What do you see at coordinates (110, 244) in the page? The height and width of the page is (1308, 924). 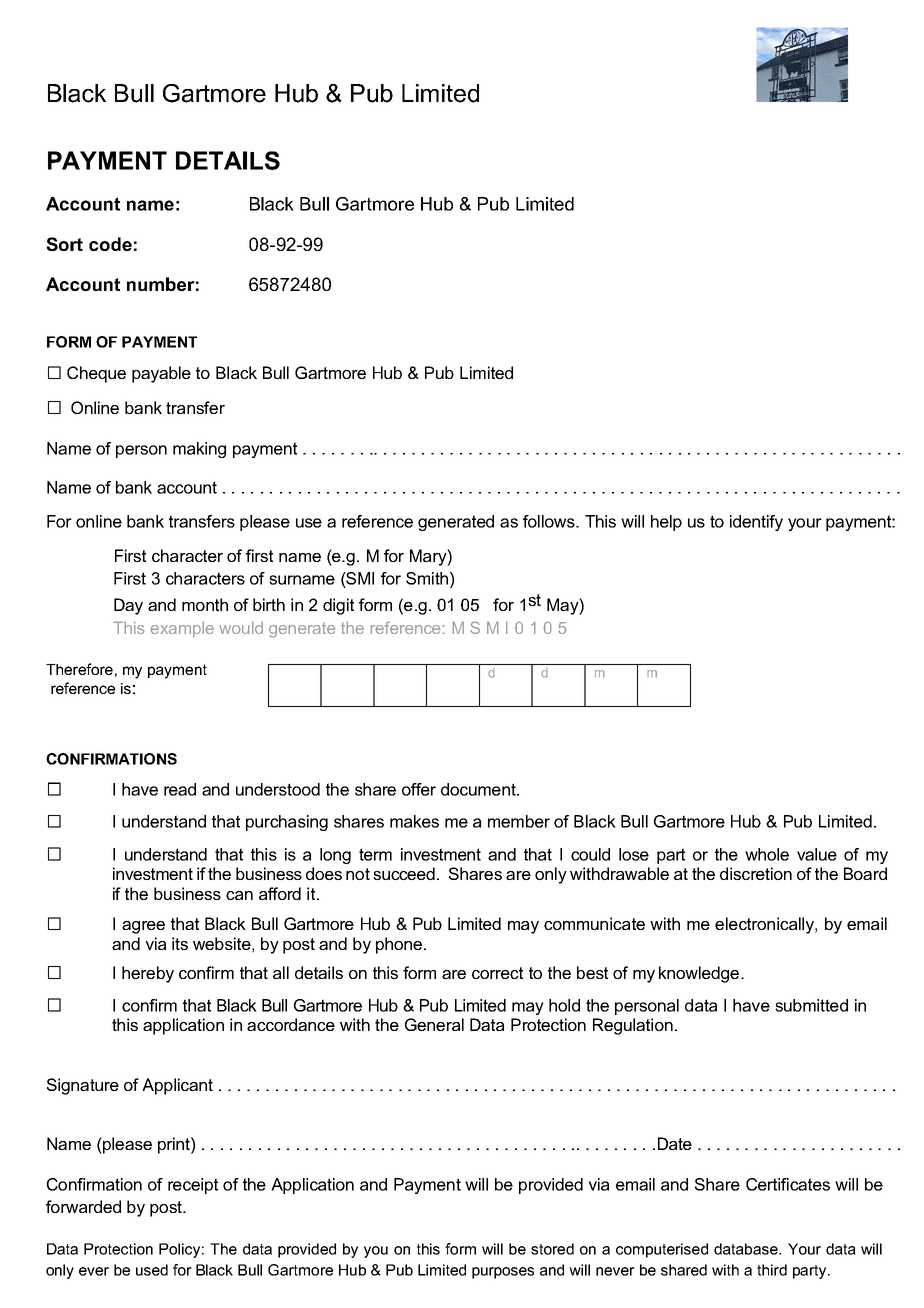 I see `code` at bounding box center [110, 244].
